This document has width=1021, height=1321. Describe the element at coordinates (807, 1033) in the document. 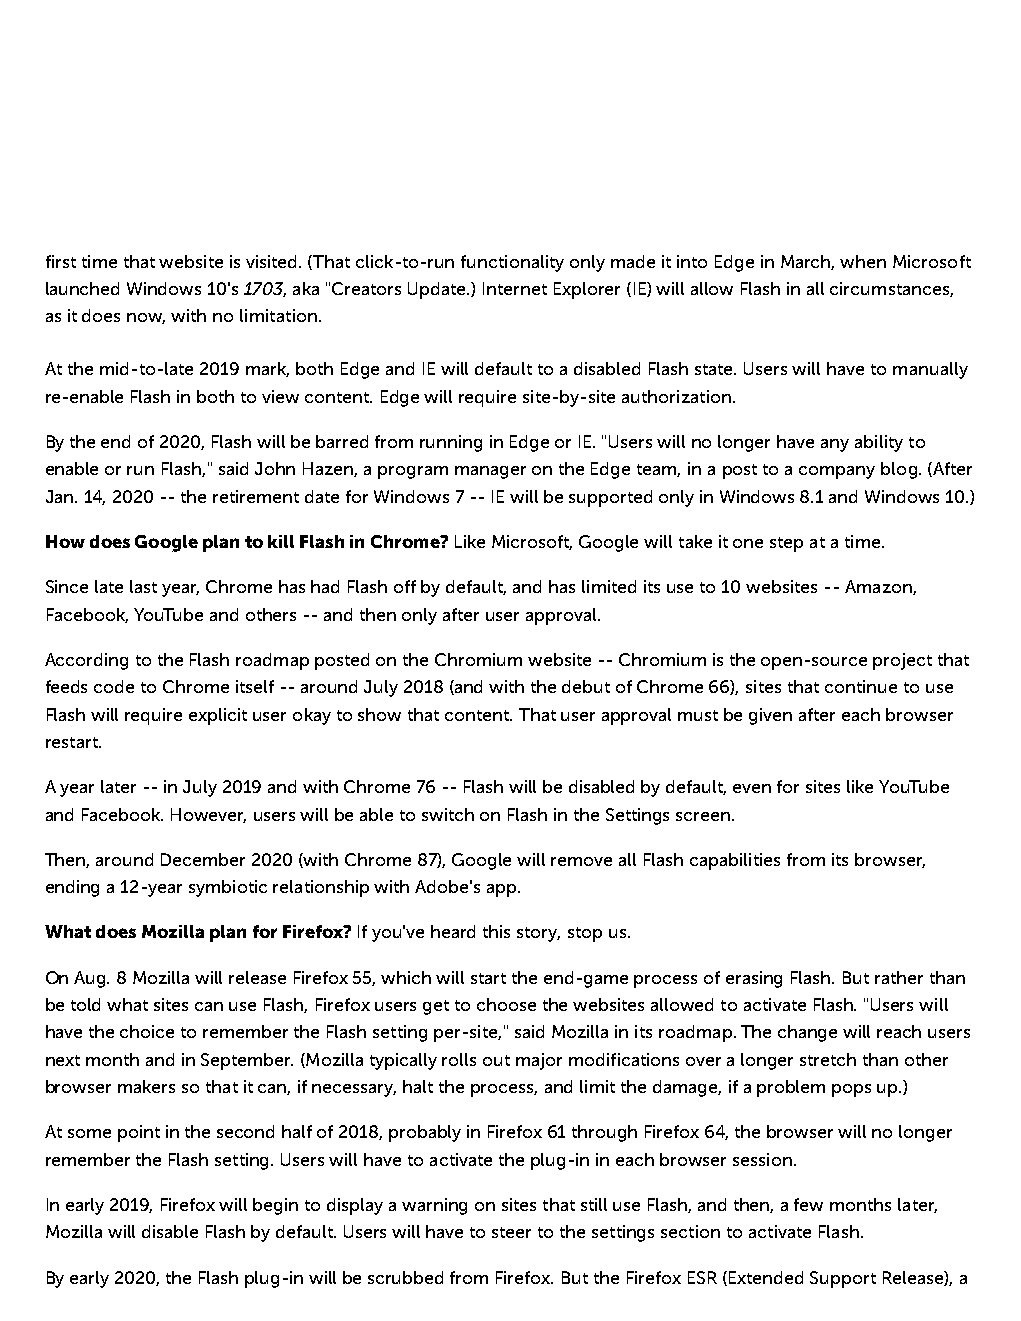

I see `change` at that location.
